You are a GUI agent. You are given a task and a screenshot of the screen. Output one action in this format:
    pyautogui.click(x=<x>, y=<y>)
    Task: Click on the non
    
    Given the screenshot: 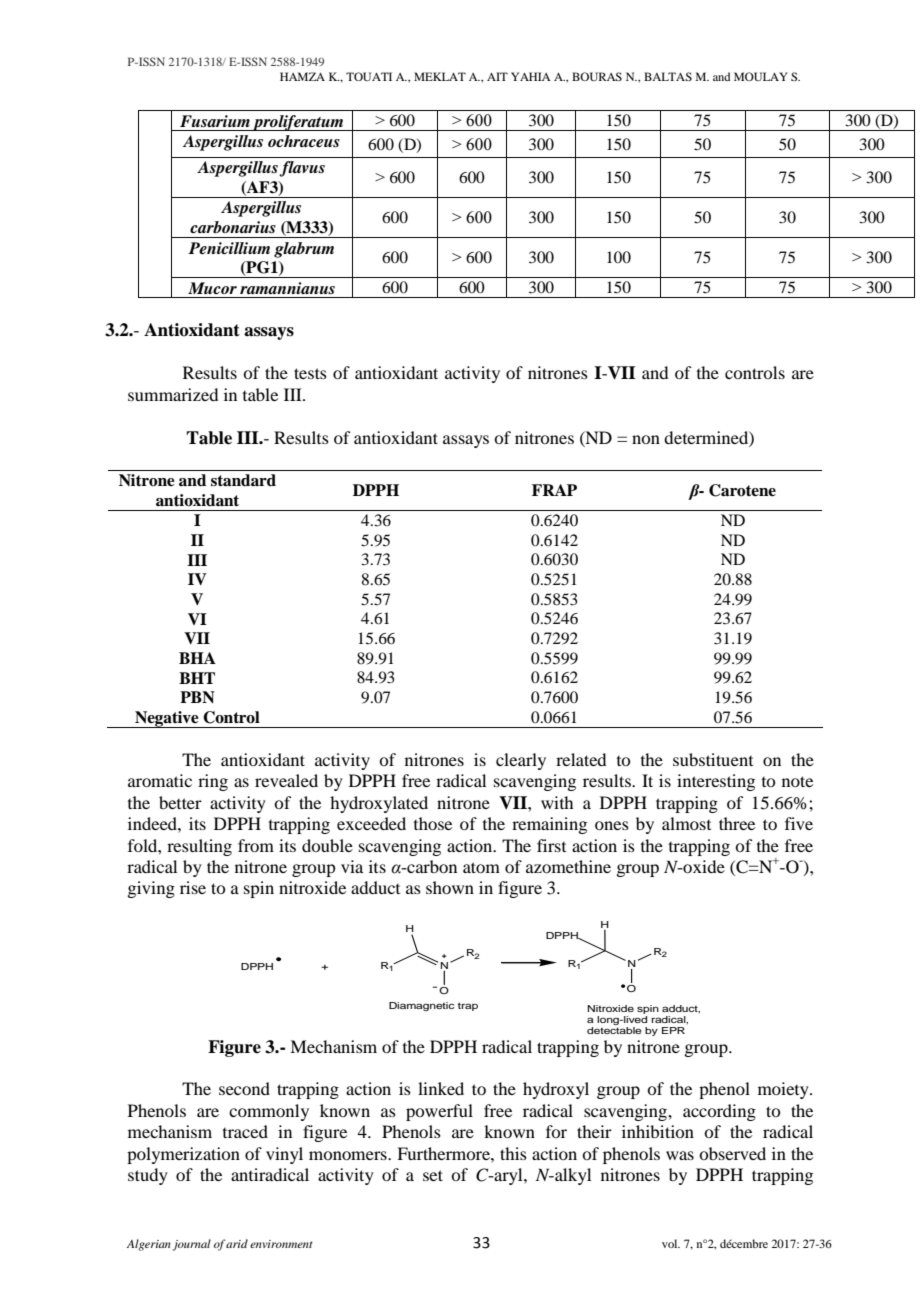 What is the action you would take?
    pyautogui.click(x=646, y=439)
